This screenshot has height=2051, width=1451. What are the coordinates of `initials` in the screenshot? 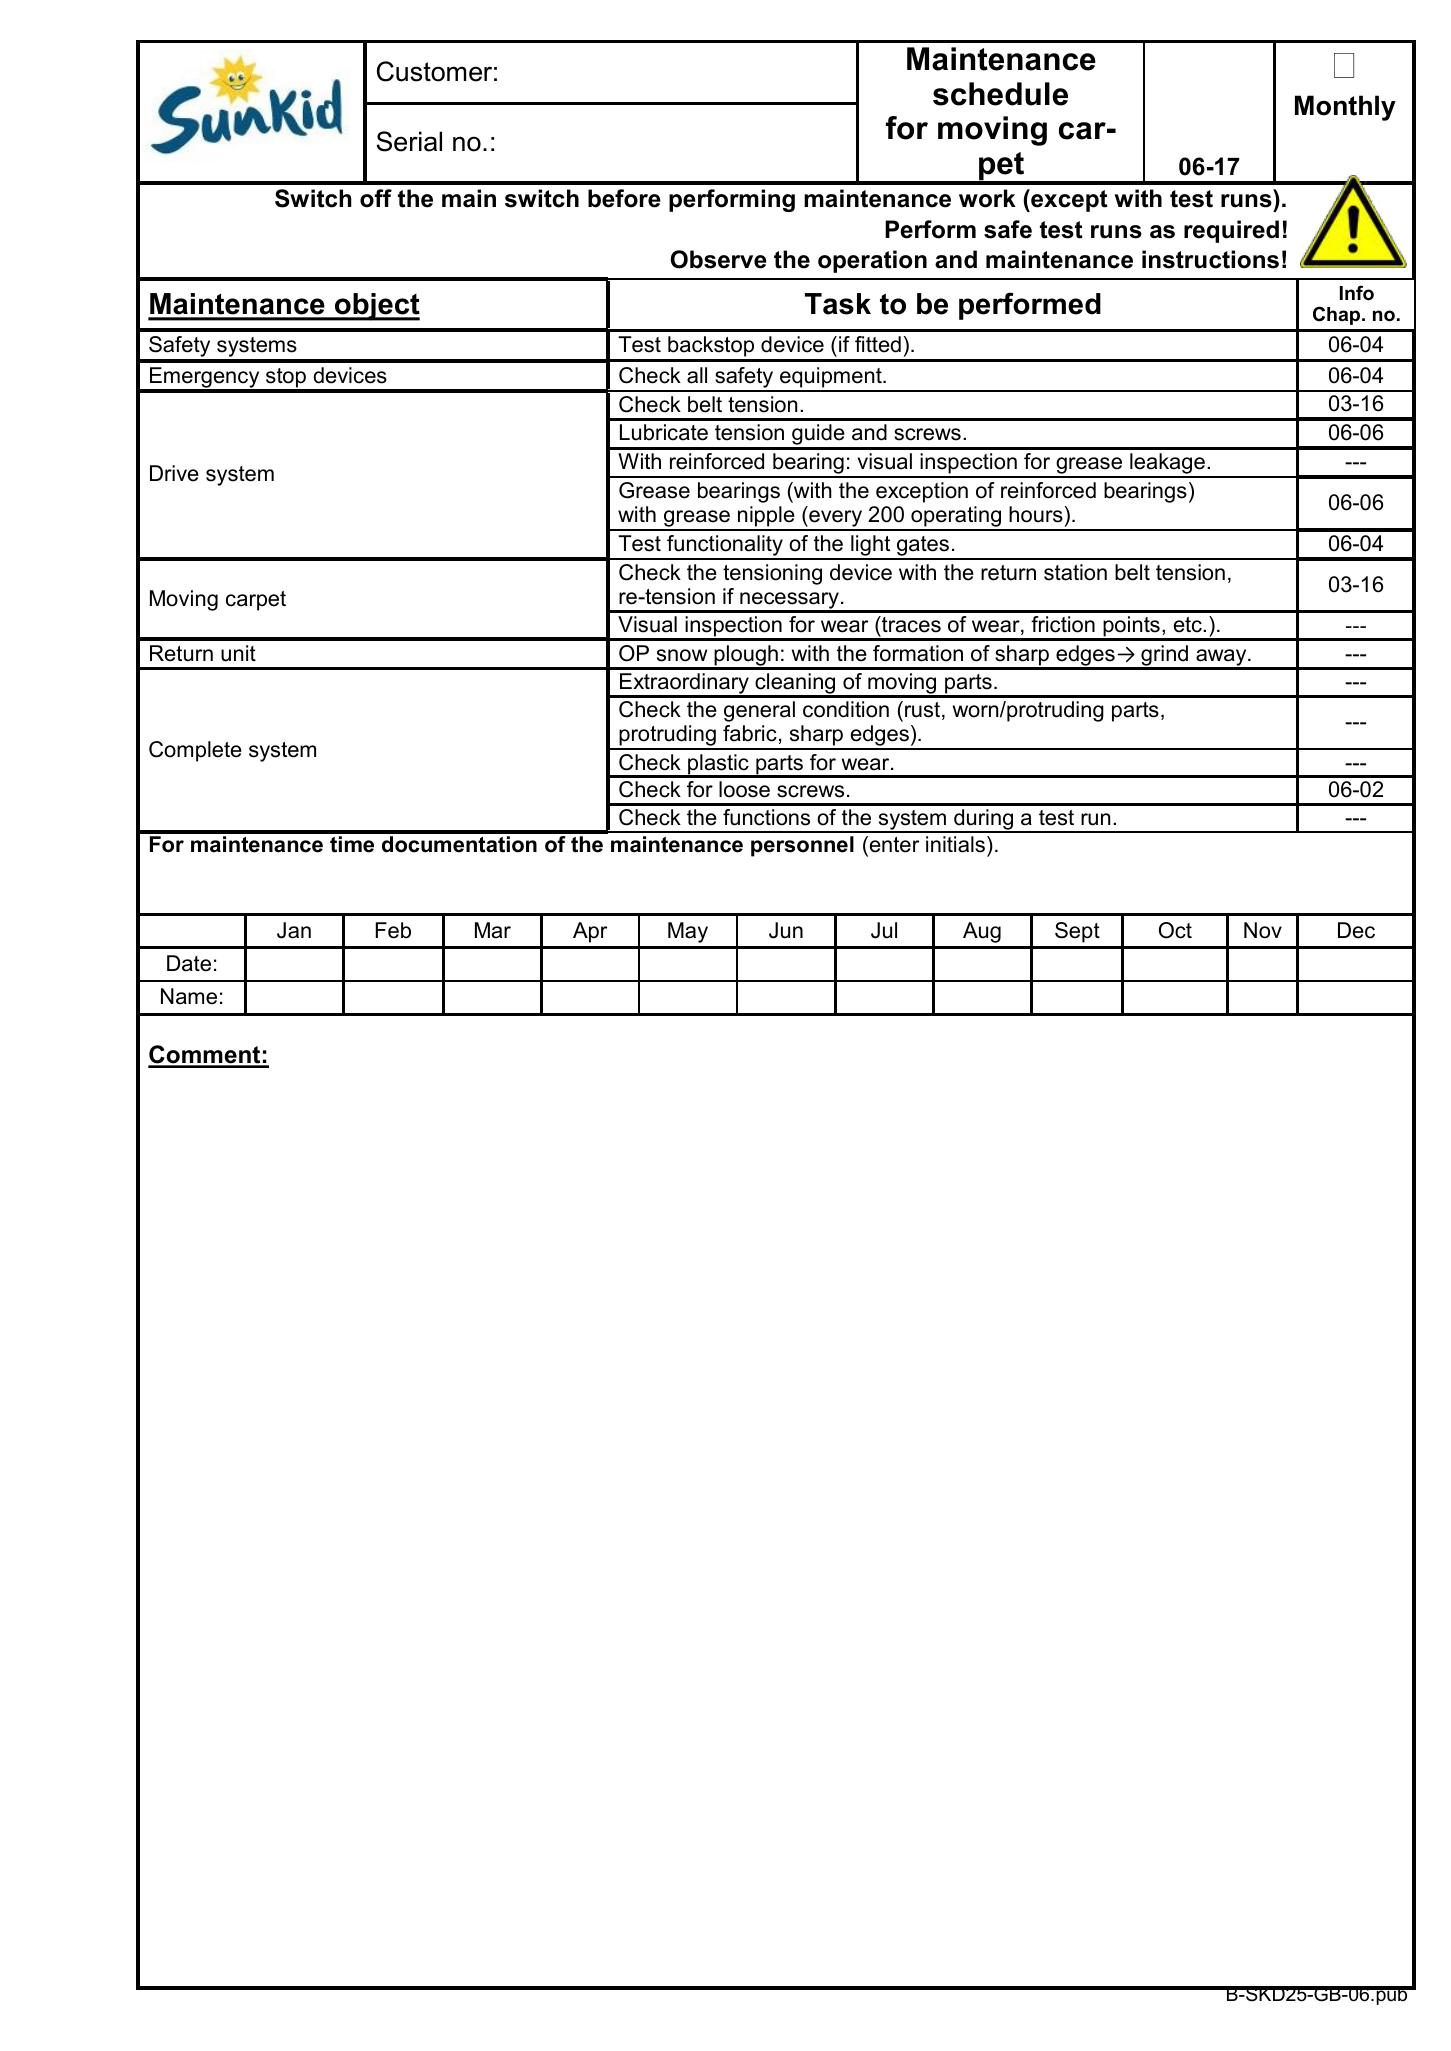 It's located at (955, 844).
